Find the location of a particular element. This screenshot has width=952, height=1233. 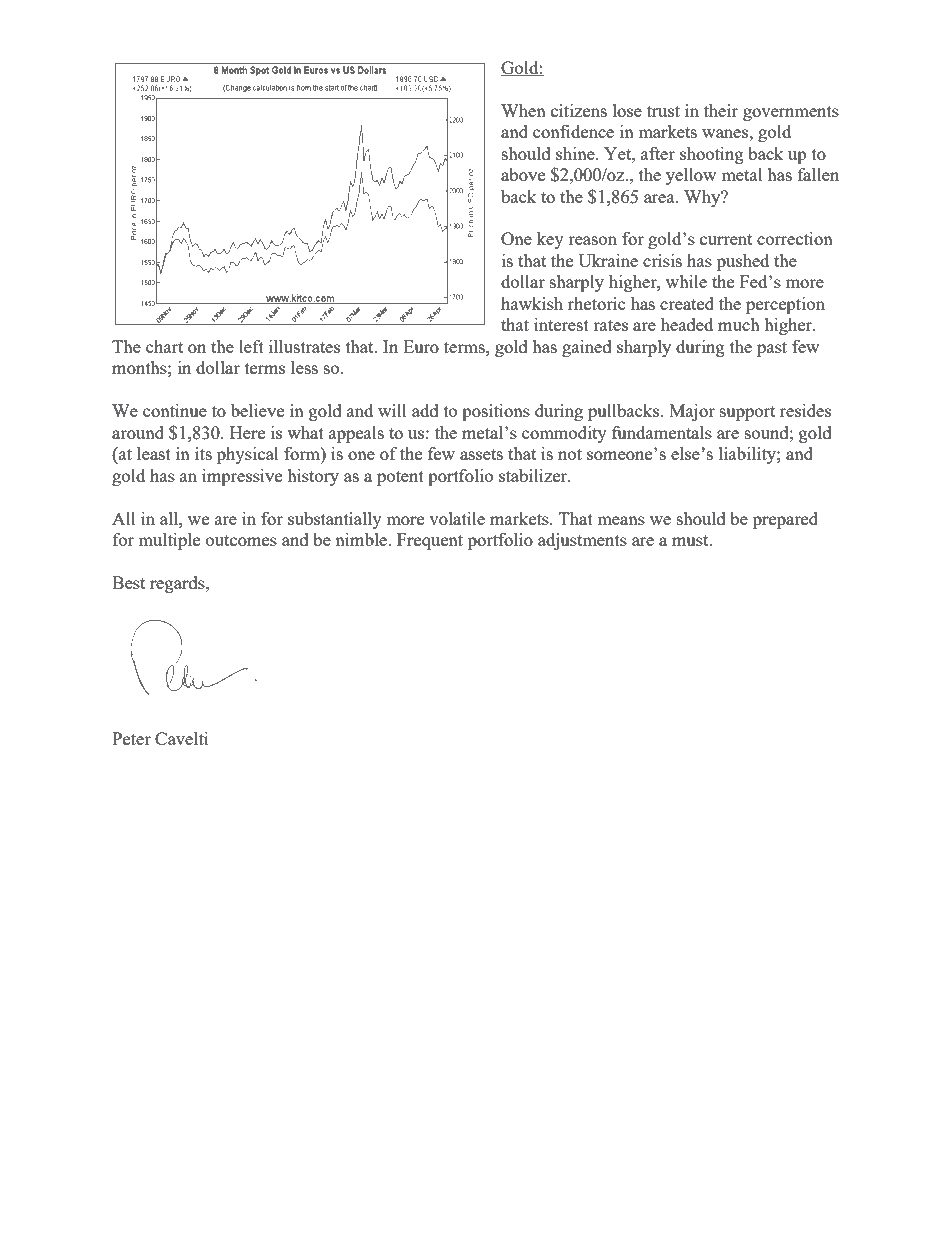

Here is located at coordinates (247, 432).
